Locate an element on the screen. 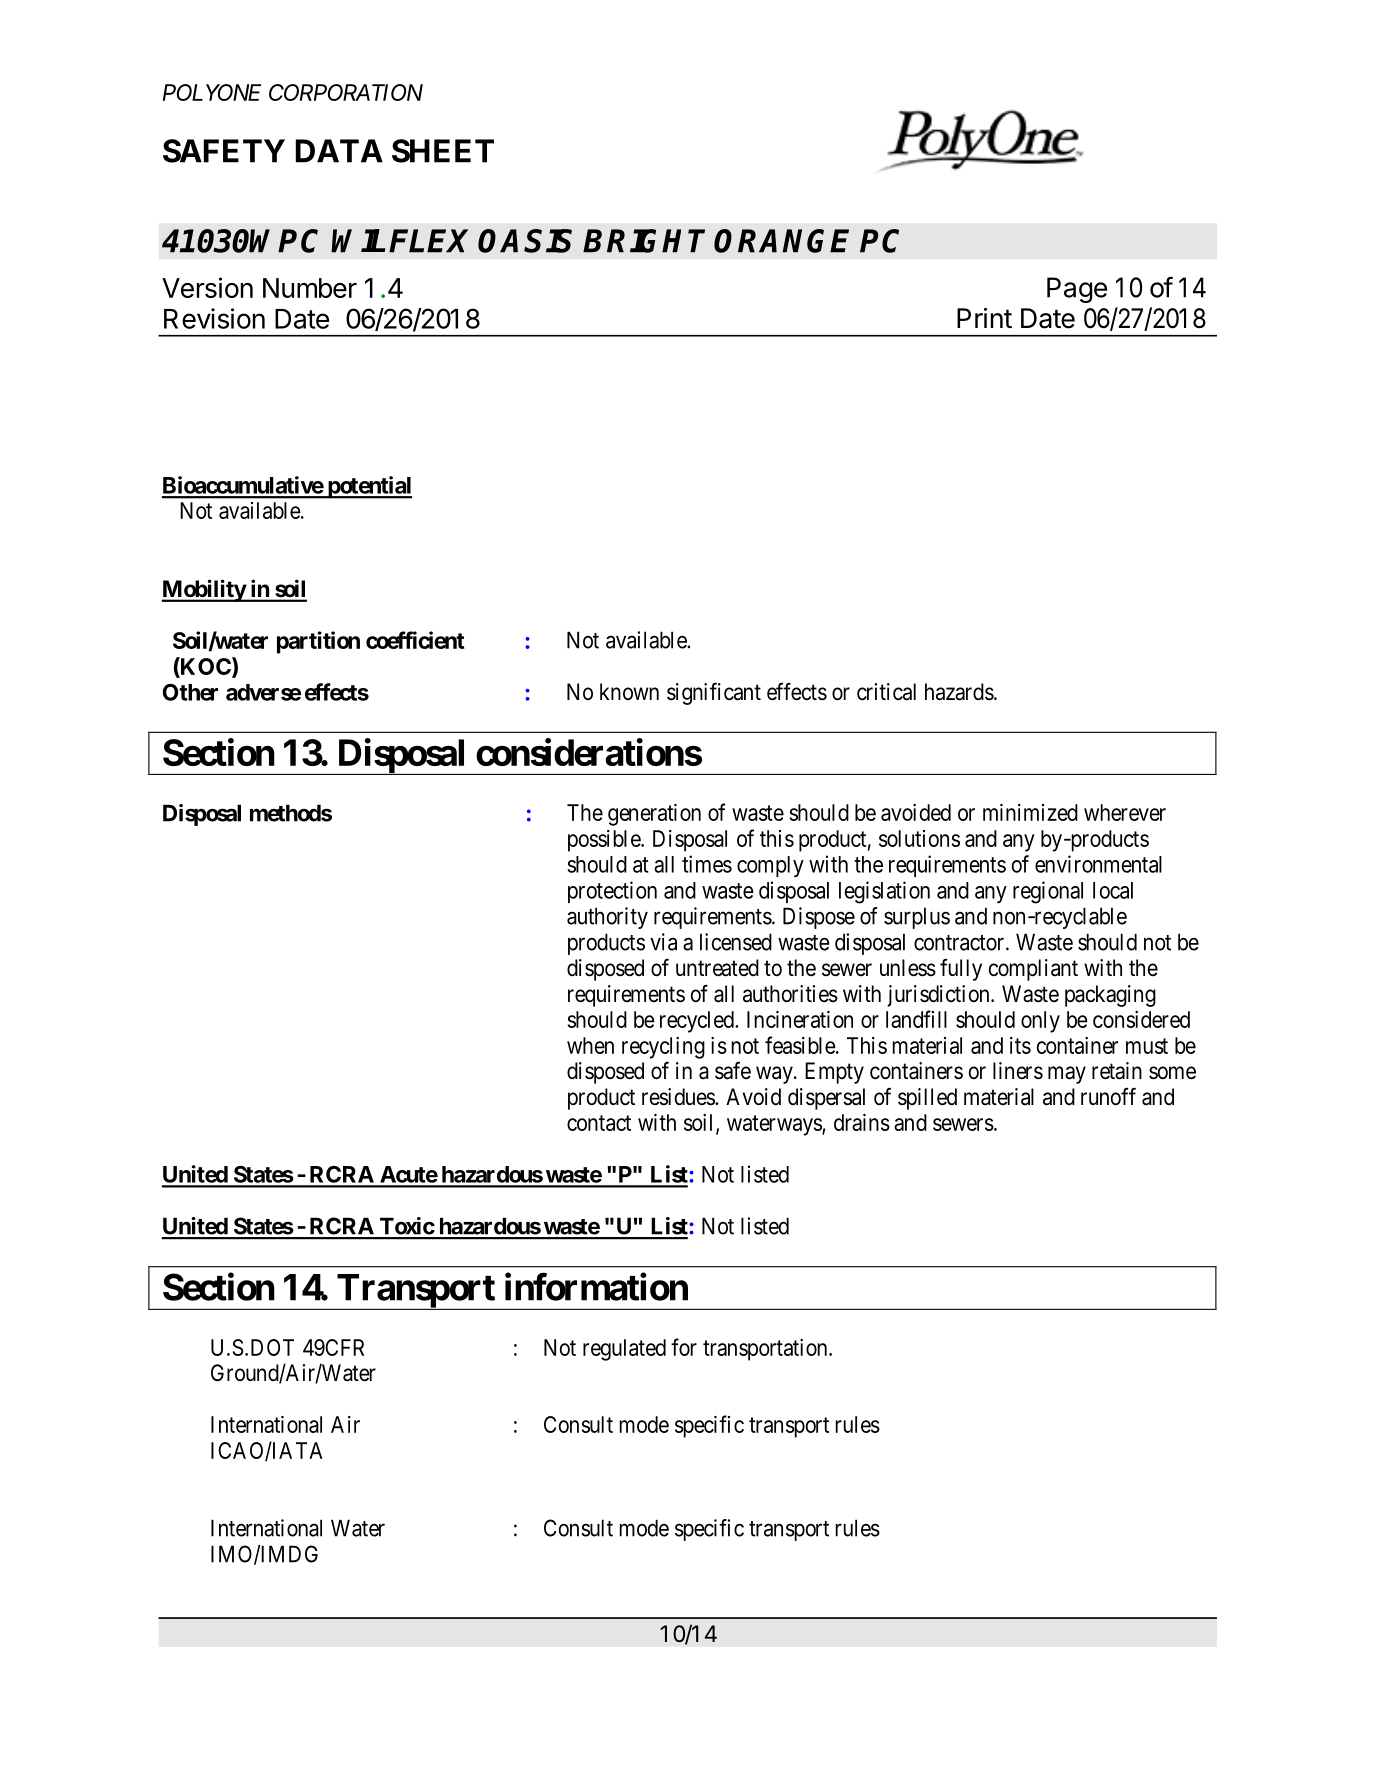  runoff is located at coordinates (1108, 1096).
